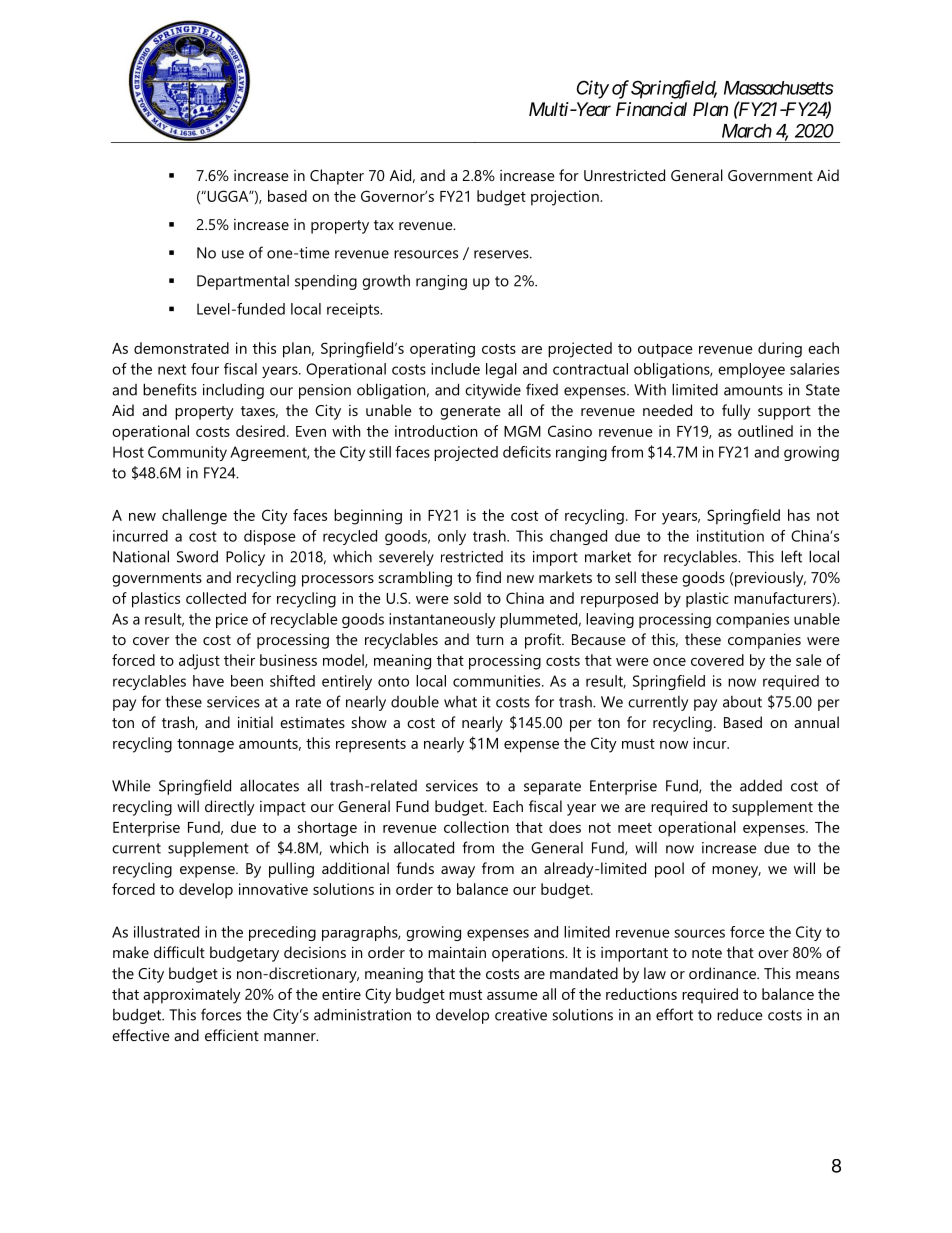  I want to click on find, so click(488, 577).
